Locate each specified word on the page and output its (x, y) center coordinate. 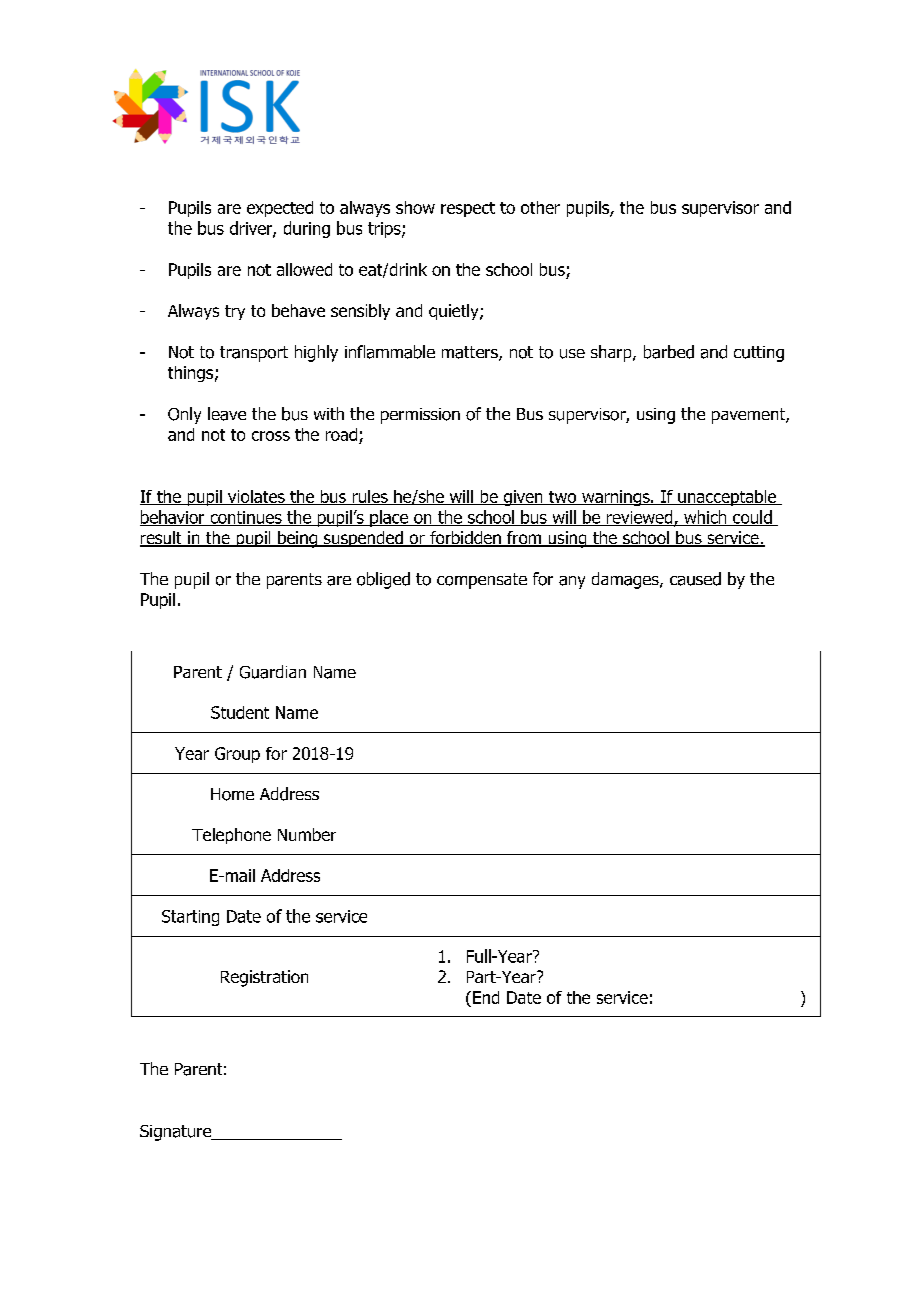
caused (695, 579)
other (540, 207)
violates (256, 497)
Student (240, 712)
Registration (264, 978)
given (523, 498)
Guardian (273, 672)
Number (307, 834)
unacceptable (727, 498)
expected (280, 209)
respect (468, 209)
